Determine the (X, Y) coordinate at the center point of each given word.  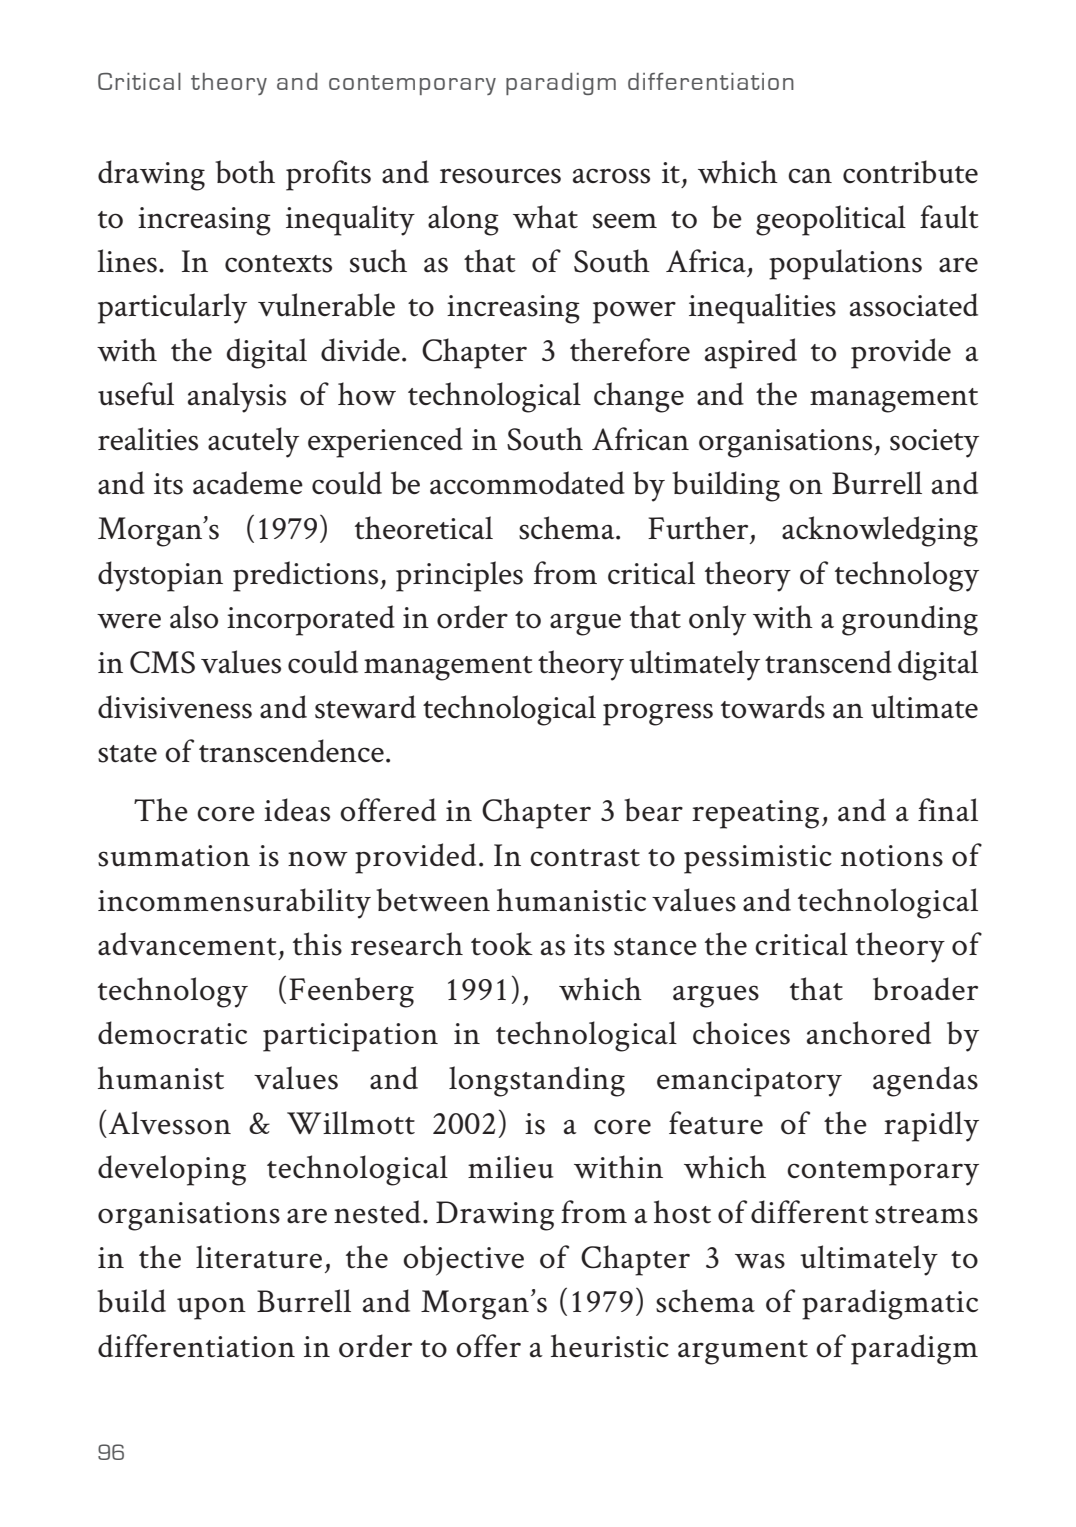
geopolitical (831, 220)
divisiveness (175, 707)
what (545, 217)
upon (211, 1308)
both (245, 172)
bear (653, 810)
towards (773, 707)
